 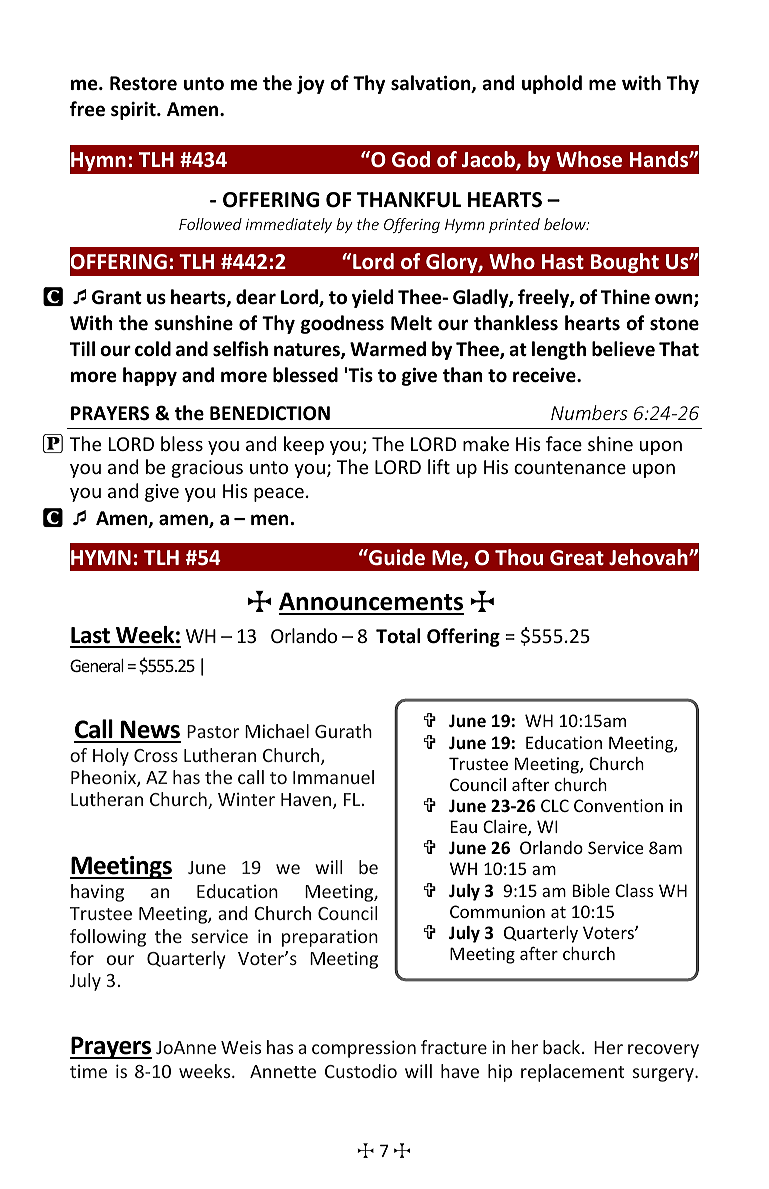 What do you see at coordinates (134, 111) in the screenshot?
I see `spirit` at bounding box center [134, 111].
